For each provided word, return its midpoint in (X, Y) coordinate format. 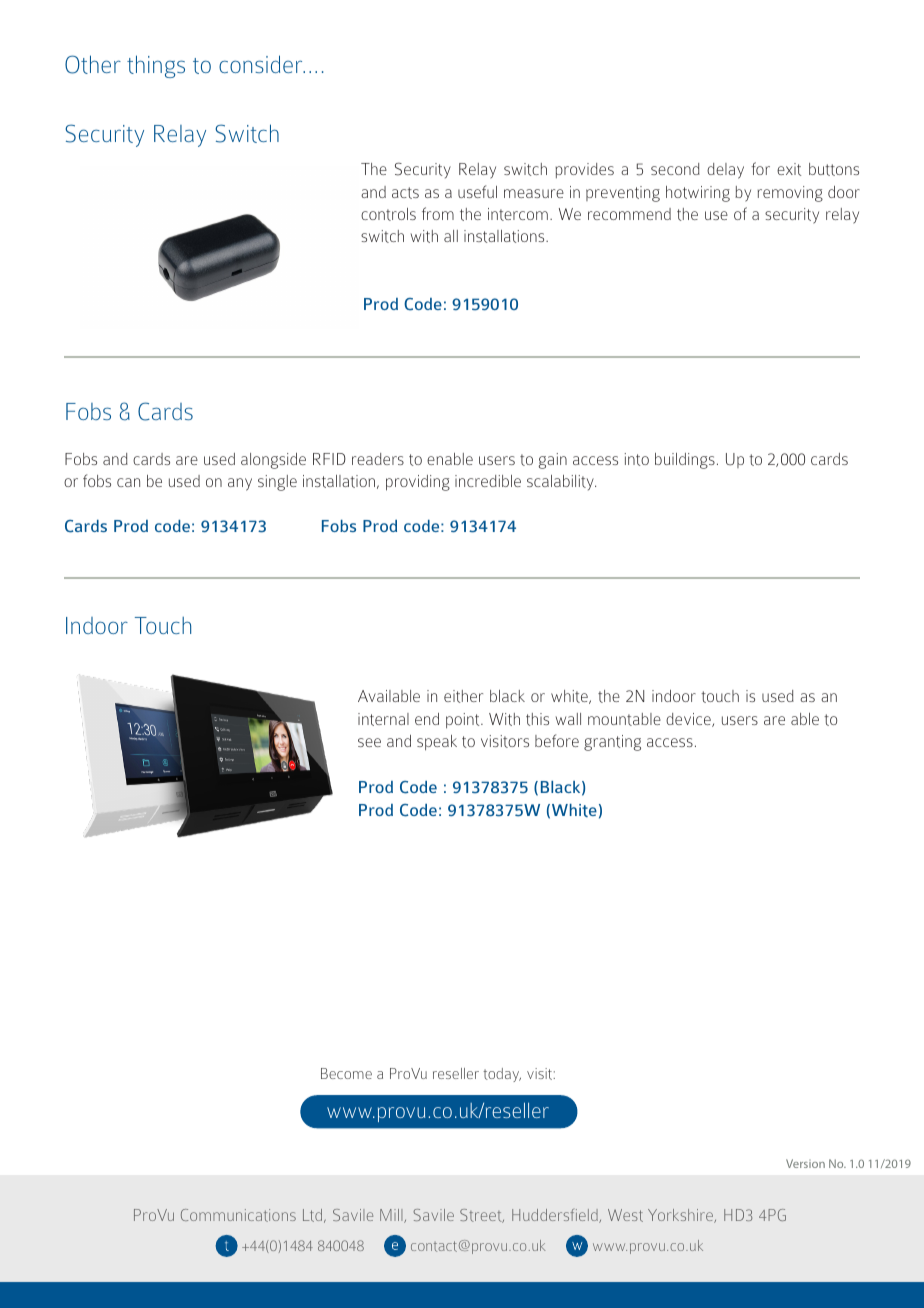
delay (725, 171)
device (689, 720)
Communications (238, 1215)
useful (477, 191)
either (463, 696)
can (128, 482)
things (156, 66)
